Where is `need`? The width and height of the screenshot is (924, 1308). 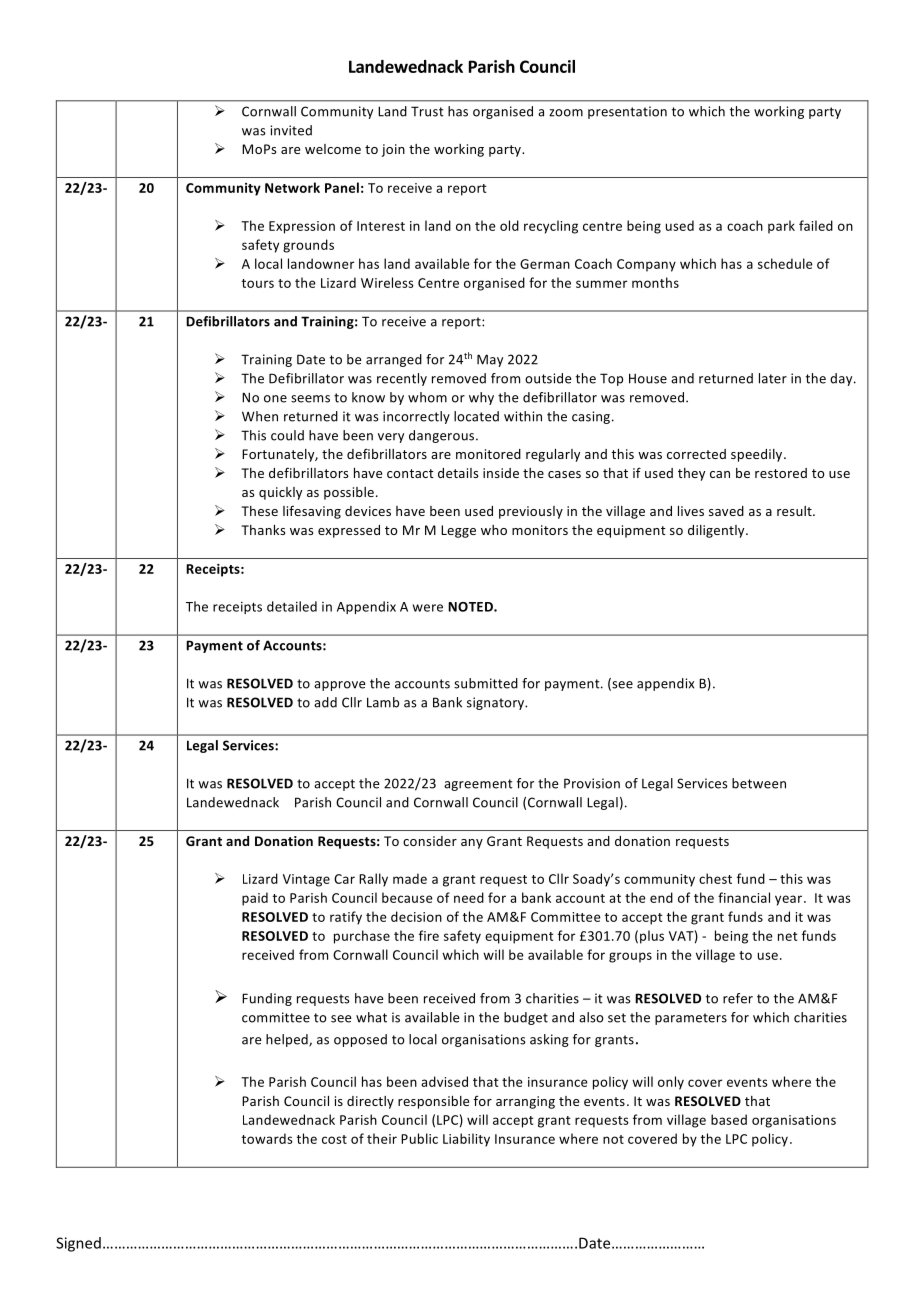
need is located at coordinates (469, 897).
